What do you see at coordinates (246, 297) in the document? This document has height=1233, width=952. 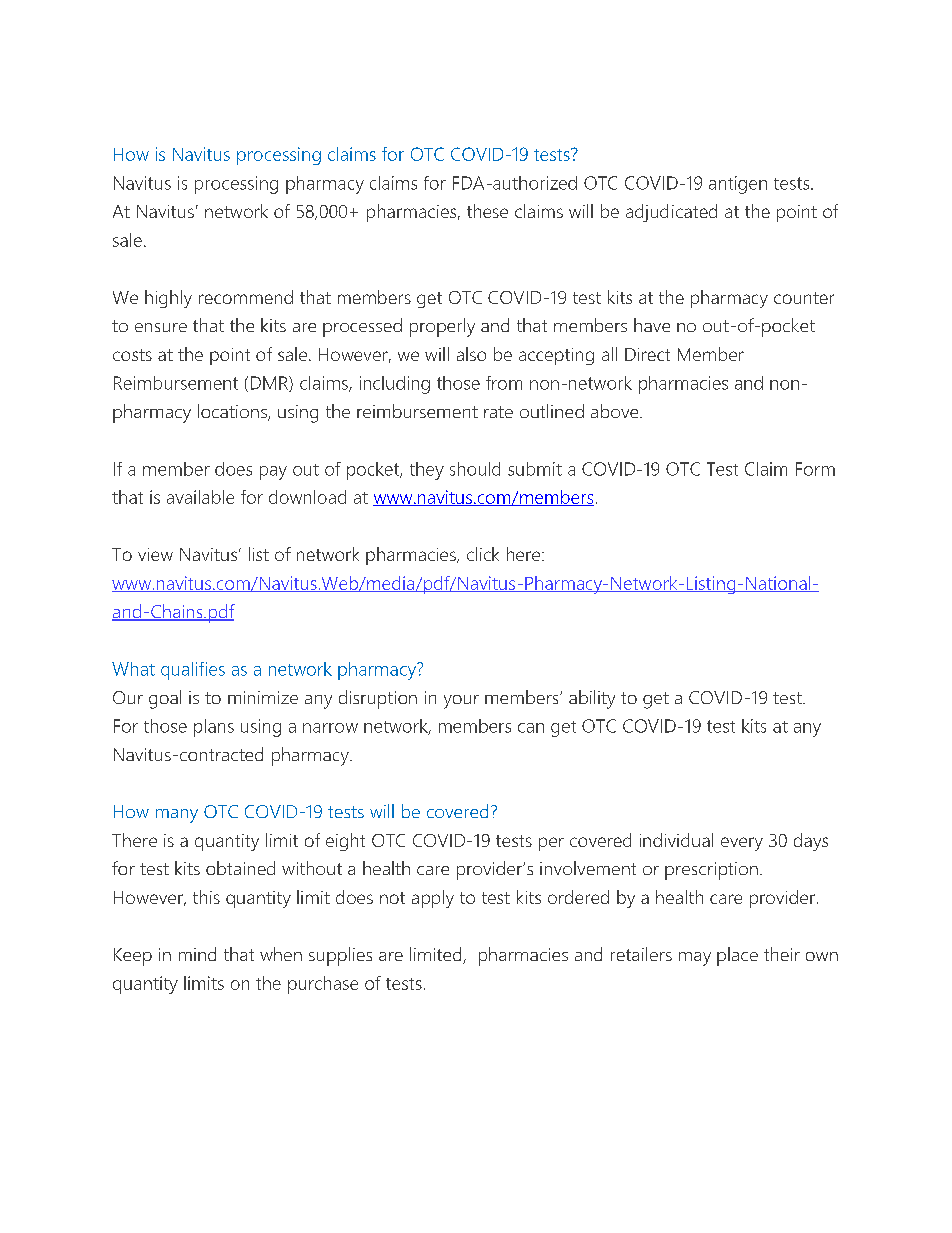 I see `recommend` at bounding box center [246, 297].
